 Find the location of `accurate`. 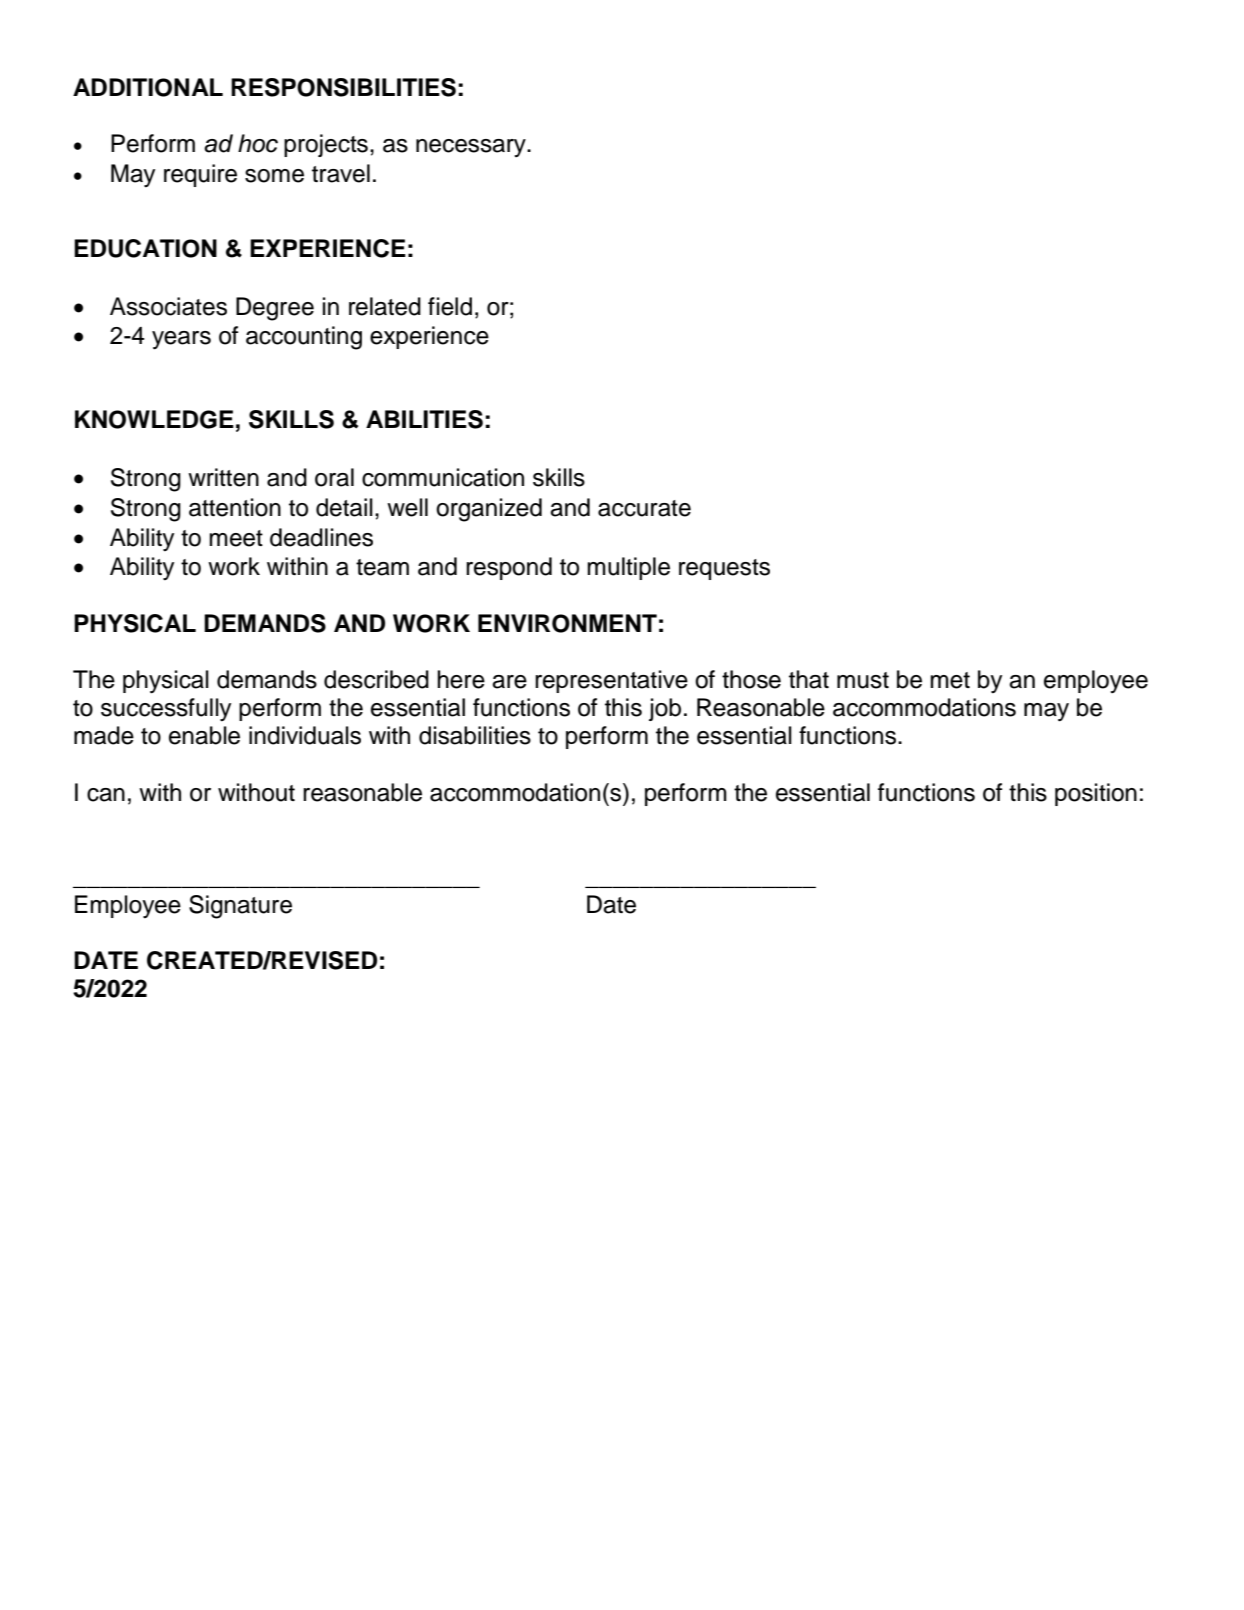

accurate is located at coordinates (644, 508).
